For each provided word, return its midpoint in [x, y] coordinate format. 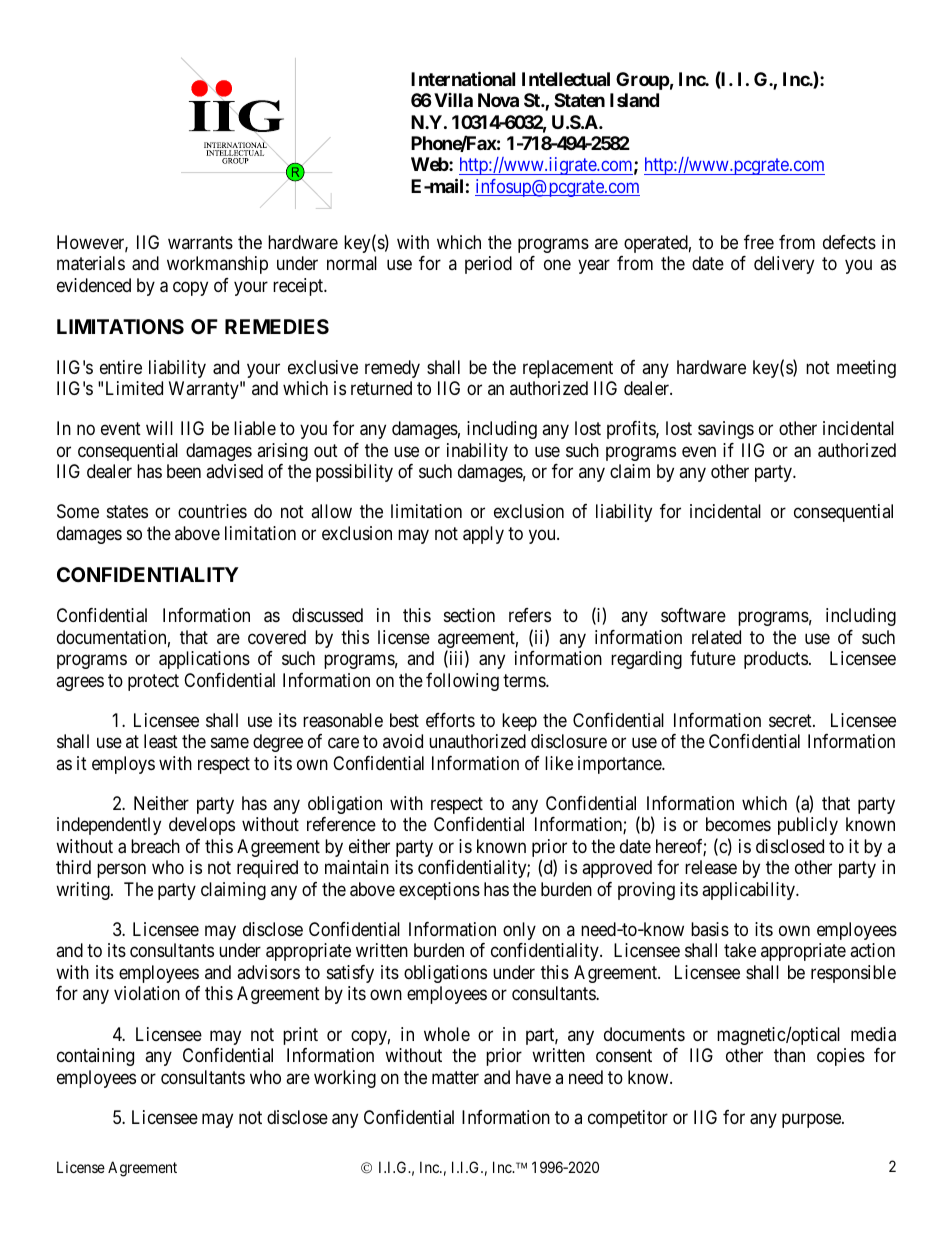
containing [95, 1057]
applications [204, 660]
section [469, 615]
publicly [808, 826]
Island [634, 100]
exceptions [439, 891]
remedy [392, 369]
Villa [453, 100]
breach [155, 846]
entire [121, 367]
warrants [200, 243]
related [716, 637]
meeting [866, 369]
